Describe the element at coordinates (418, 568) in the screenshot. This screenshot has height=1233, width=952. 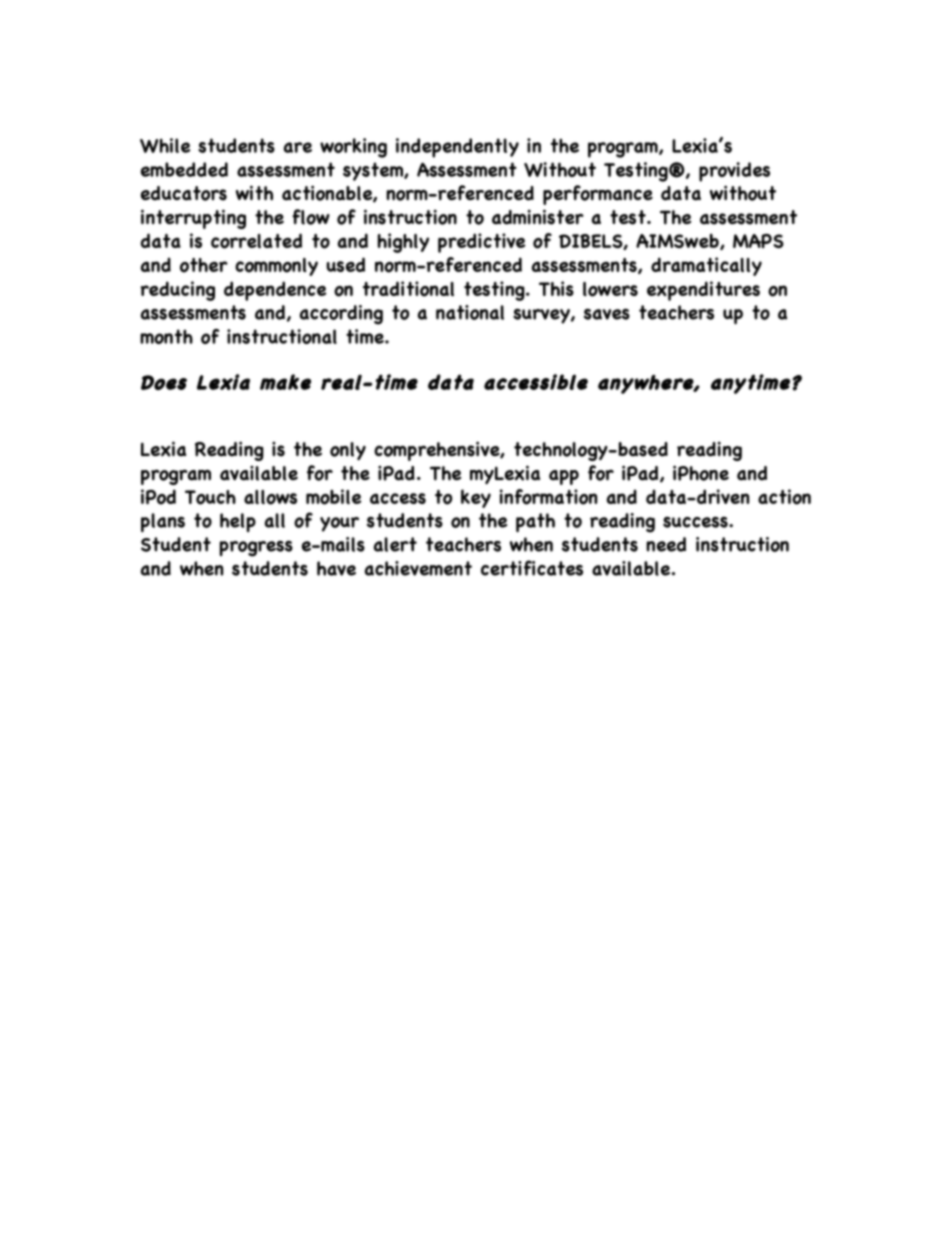
I see `achievement` at that location.
